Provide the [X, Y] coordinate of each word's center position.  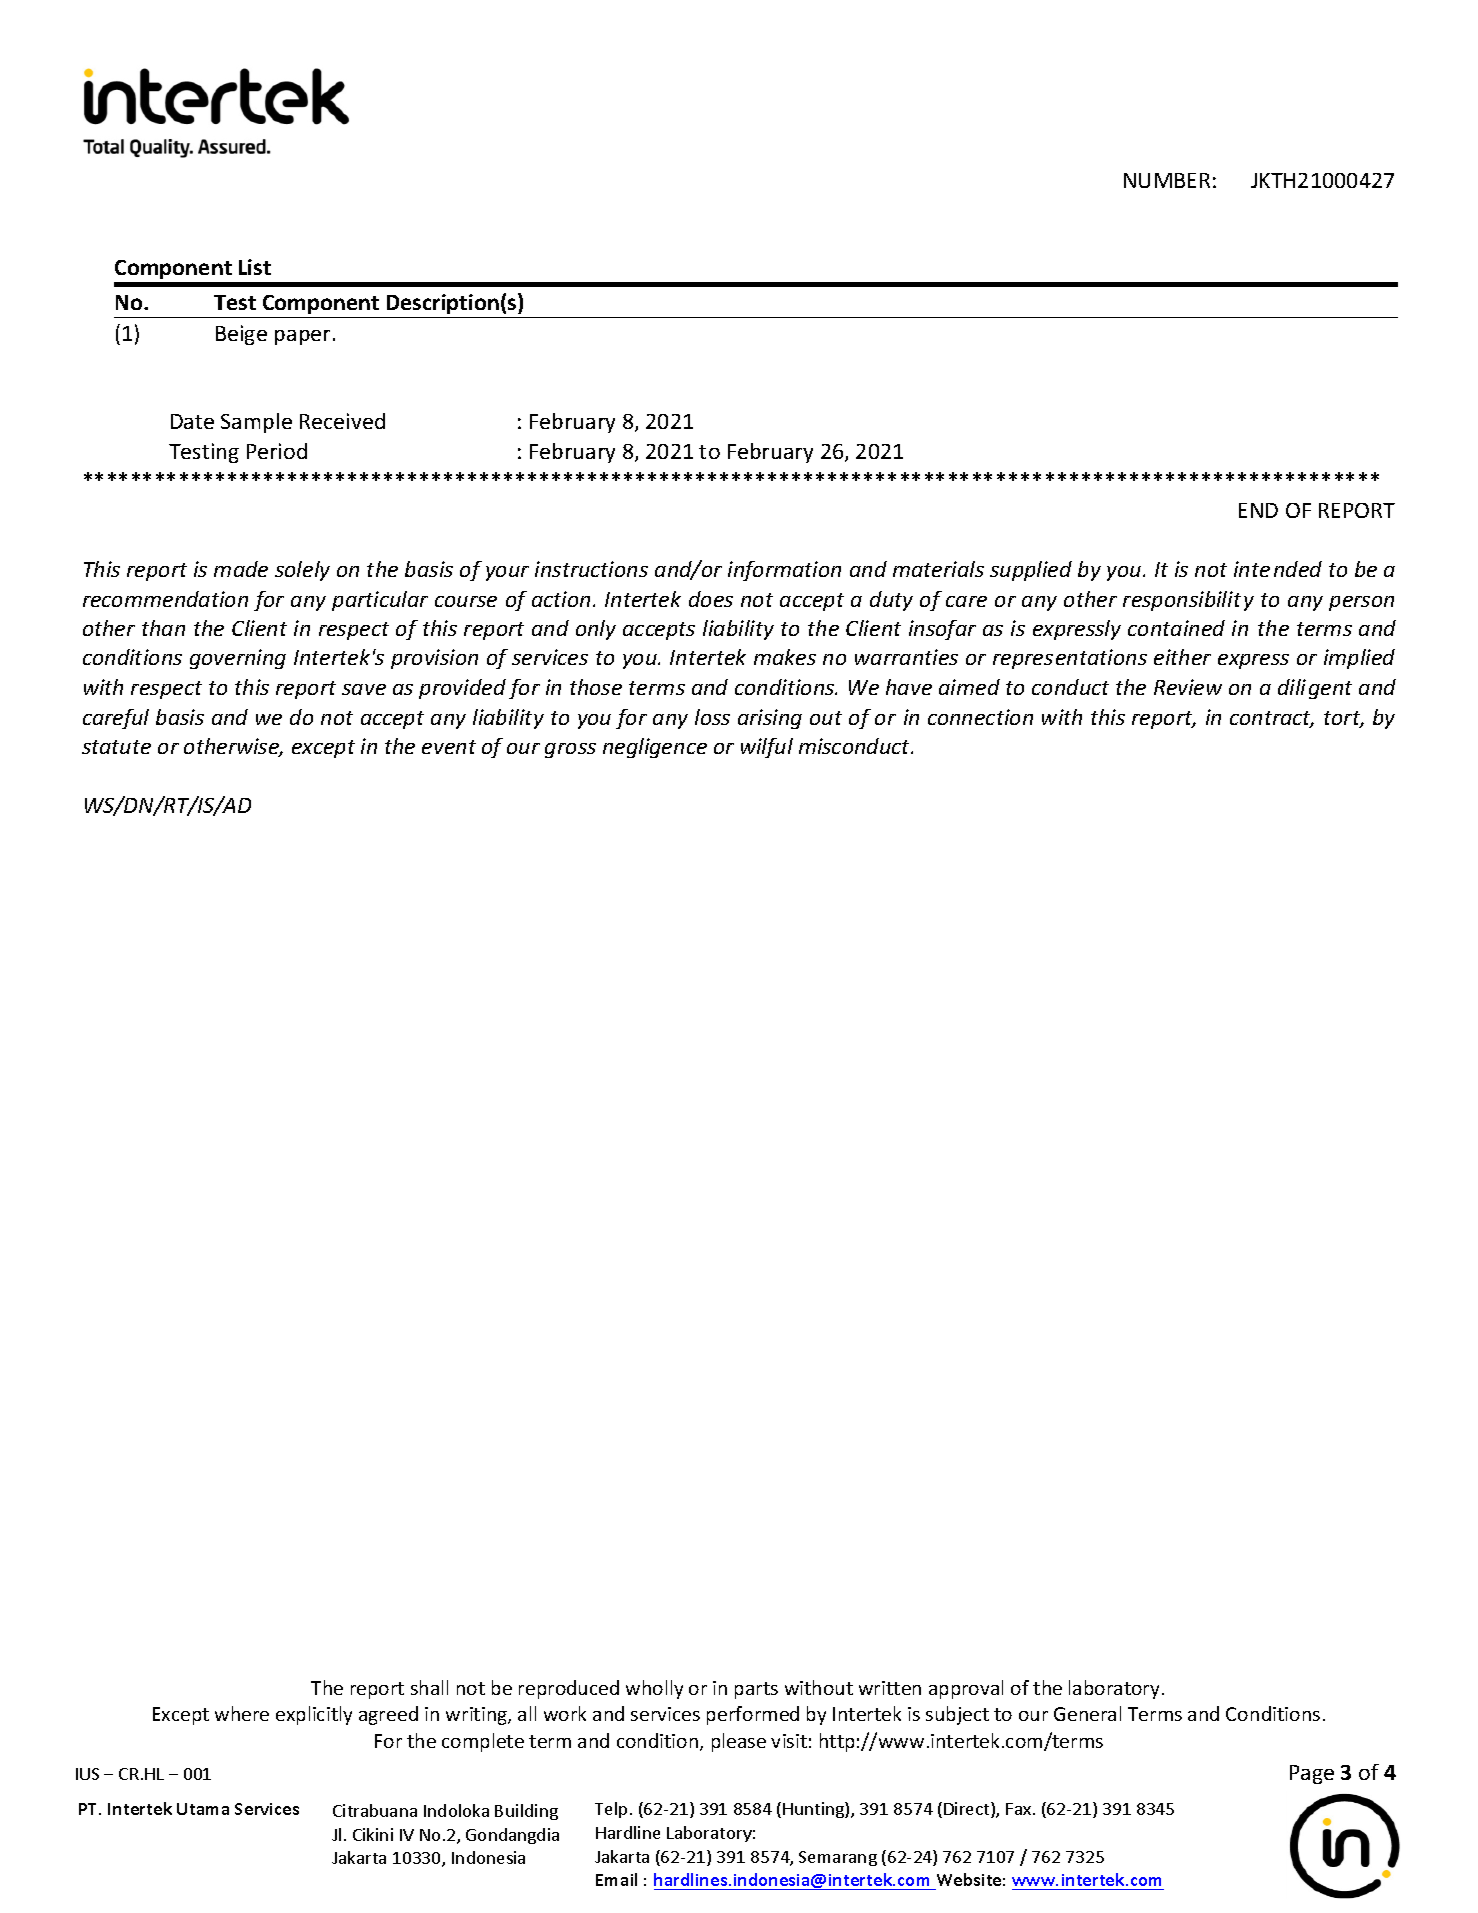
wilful [767, 748]
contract [1272, 719]
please [739, 1742]
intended [1278, 569]
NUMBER [1167, 180]
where [242, 1713]
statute [116, 747]
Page [1312, 1774]
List [255, 267]
